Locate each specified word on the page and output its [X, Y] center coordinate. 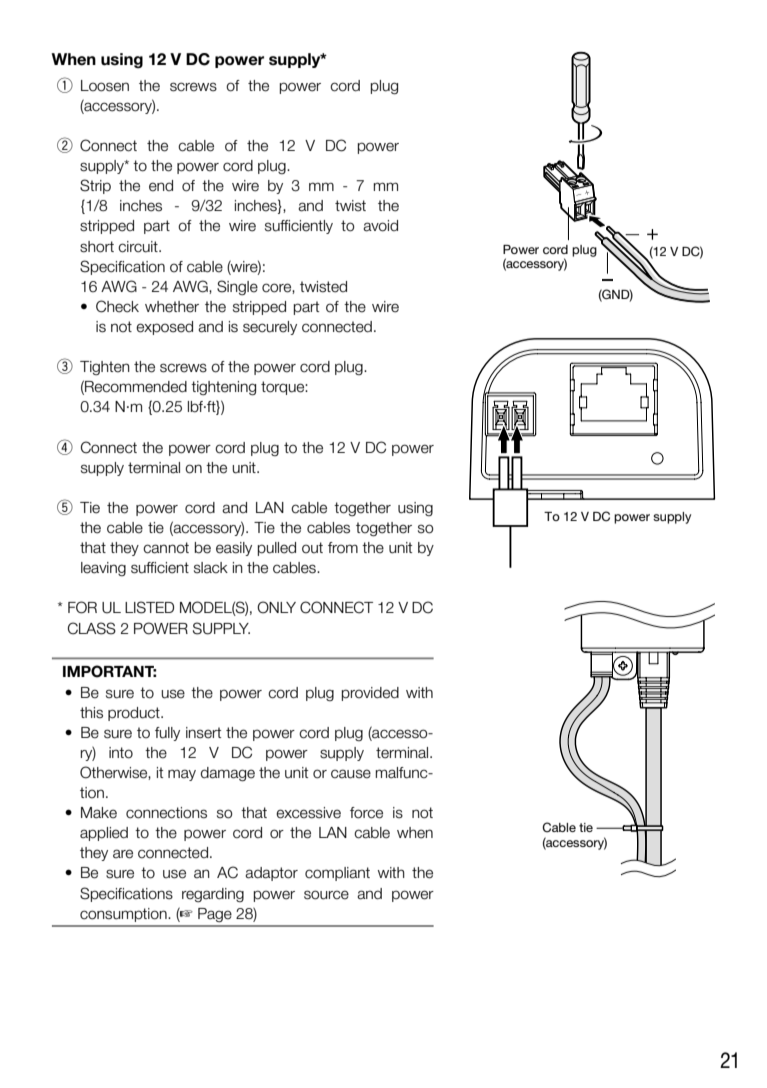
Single [237, 287]
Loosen [105, 86]
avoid [380, 226]
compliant [337, 874]
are [123, 854]
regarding [213, 895]
